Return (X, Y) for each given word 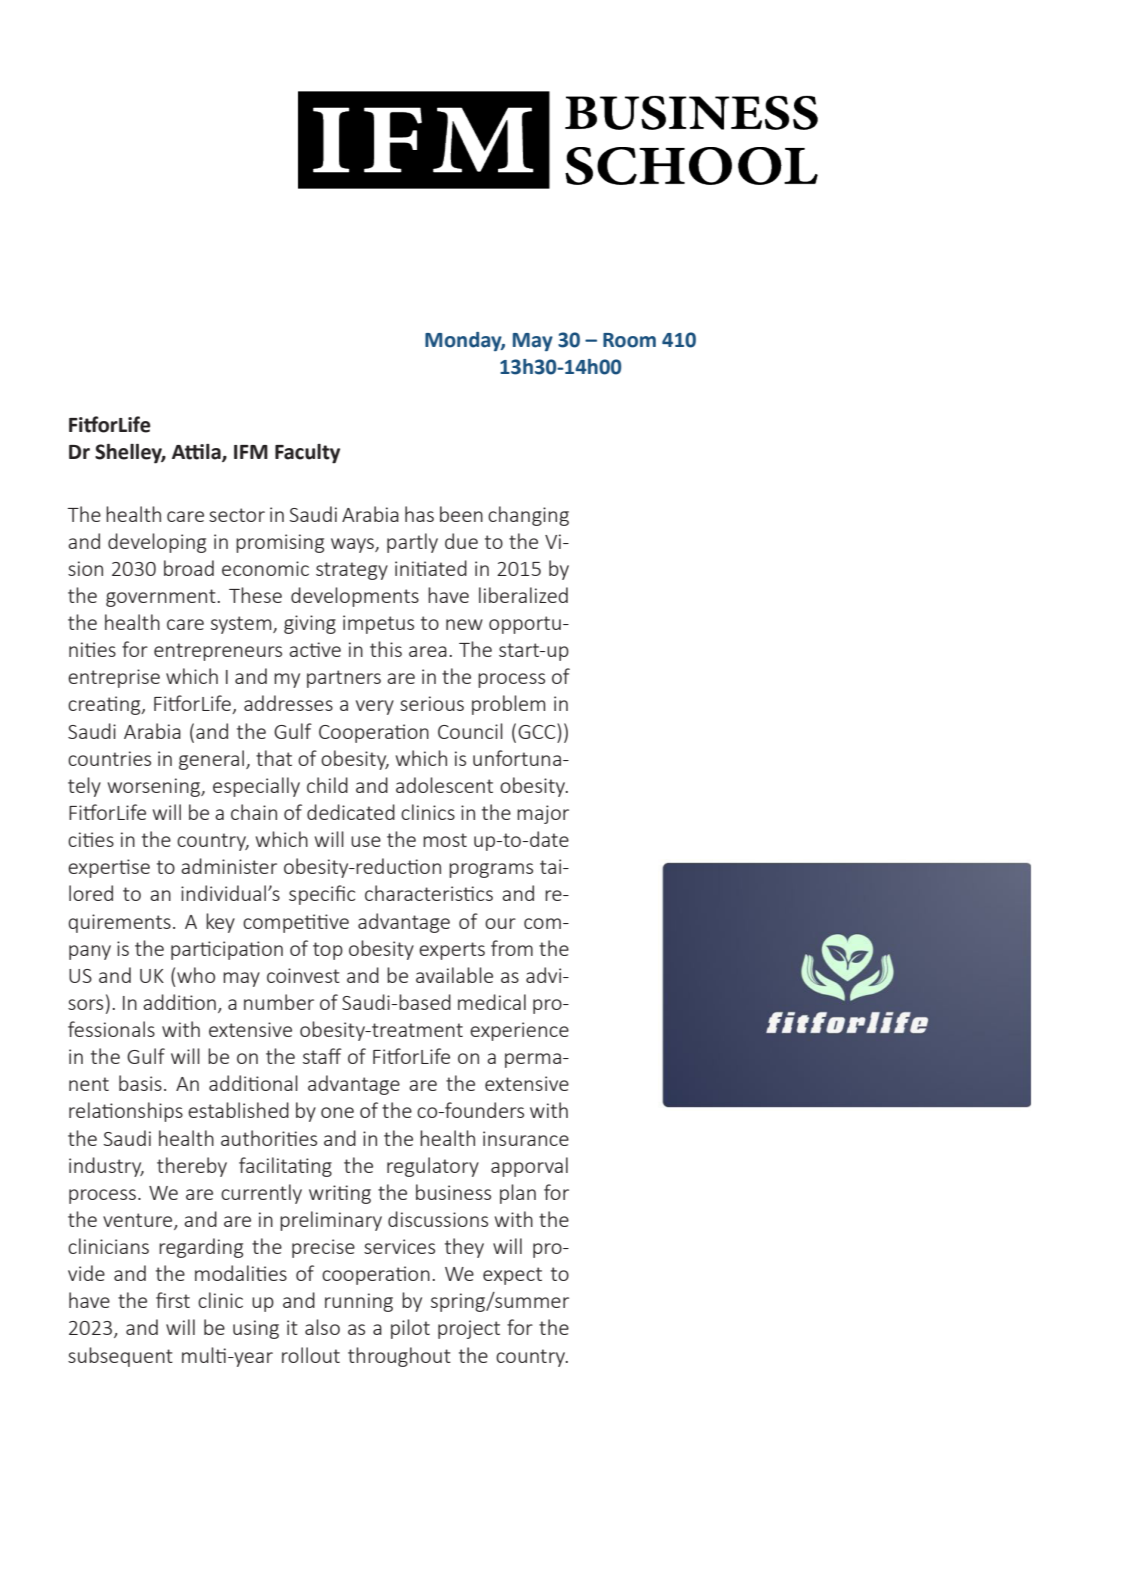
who (196, 975)
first (173, 1300)
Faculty (307, 454)
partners (344, 679)
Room (629, 340)
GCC (538, 731)
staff (322, 1056)
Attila (197, 453)
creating (105, 705)
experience (519, 1031)
